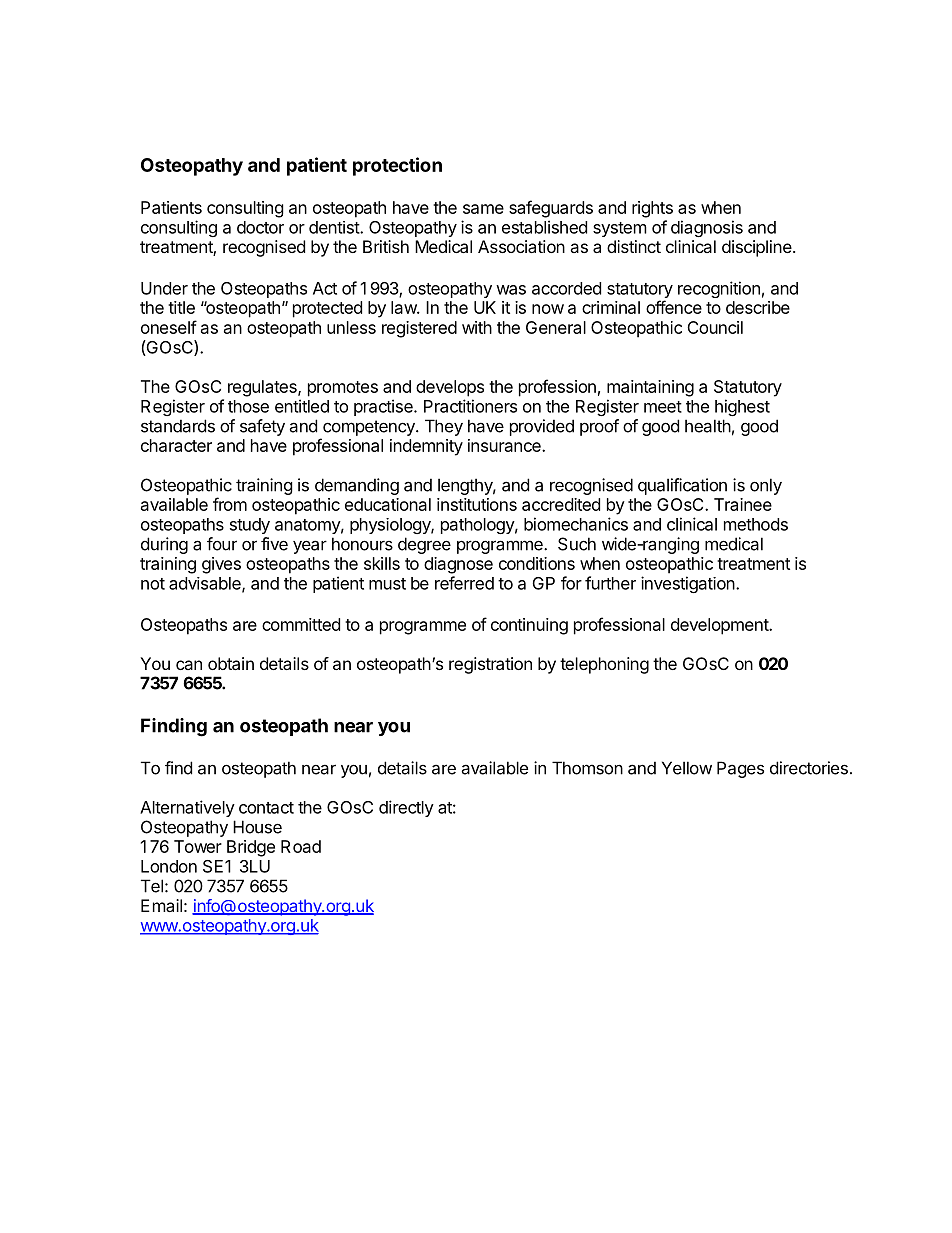 This screenshot has width=952, height=1233. What do you see at coordinates (707, 228) in the screenshot?
I see `diagnosis` at bounding box center [707, 228].
